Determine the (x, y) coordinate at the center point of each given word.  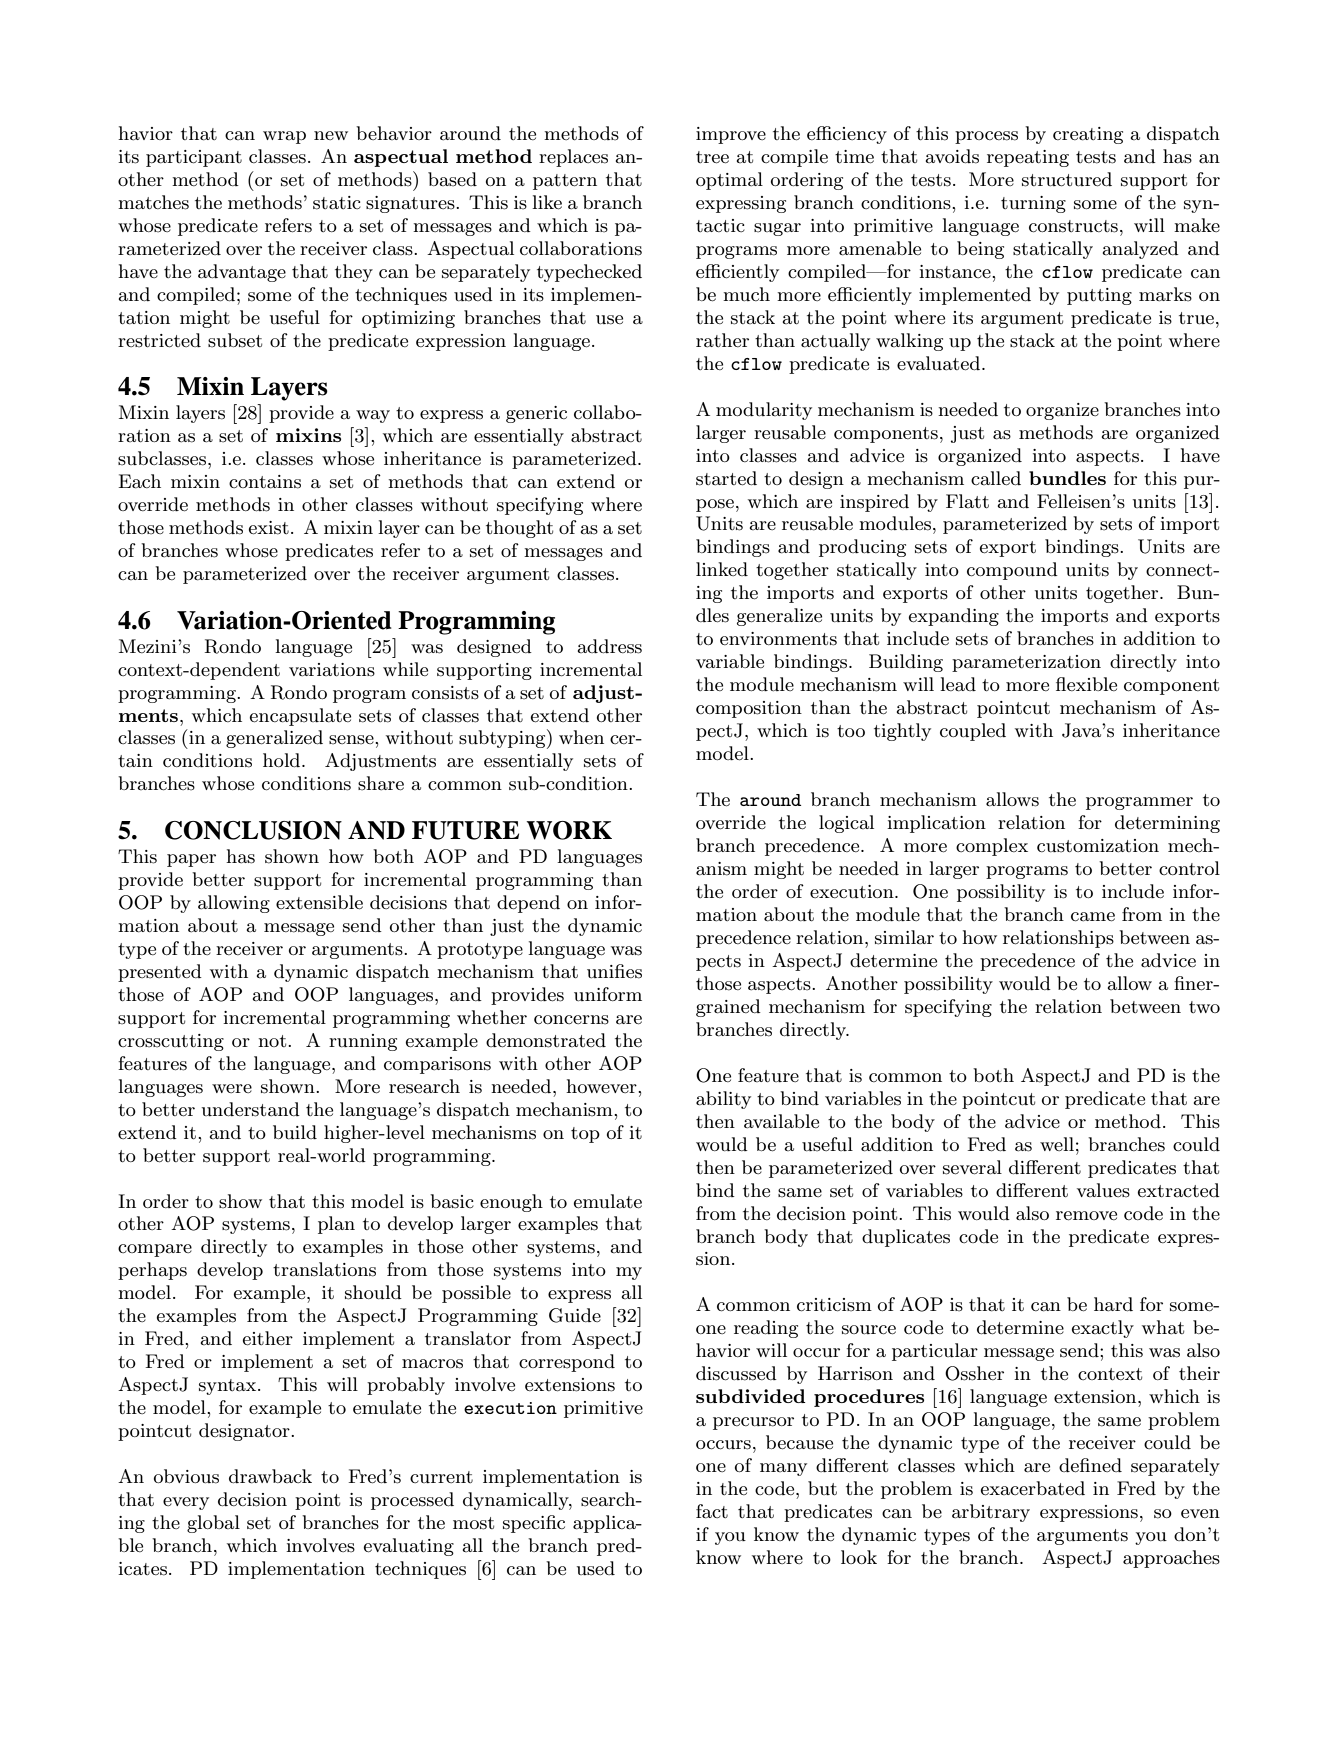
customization (1098, 846)
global (213, 1524)
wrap (284, 137)
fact (712, 1511)
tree (712, 157)
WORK (569, 830)
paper (191, 860)
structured (1067, 179)
